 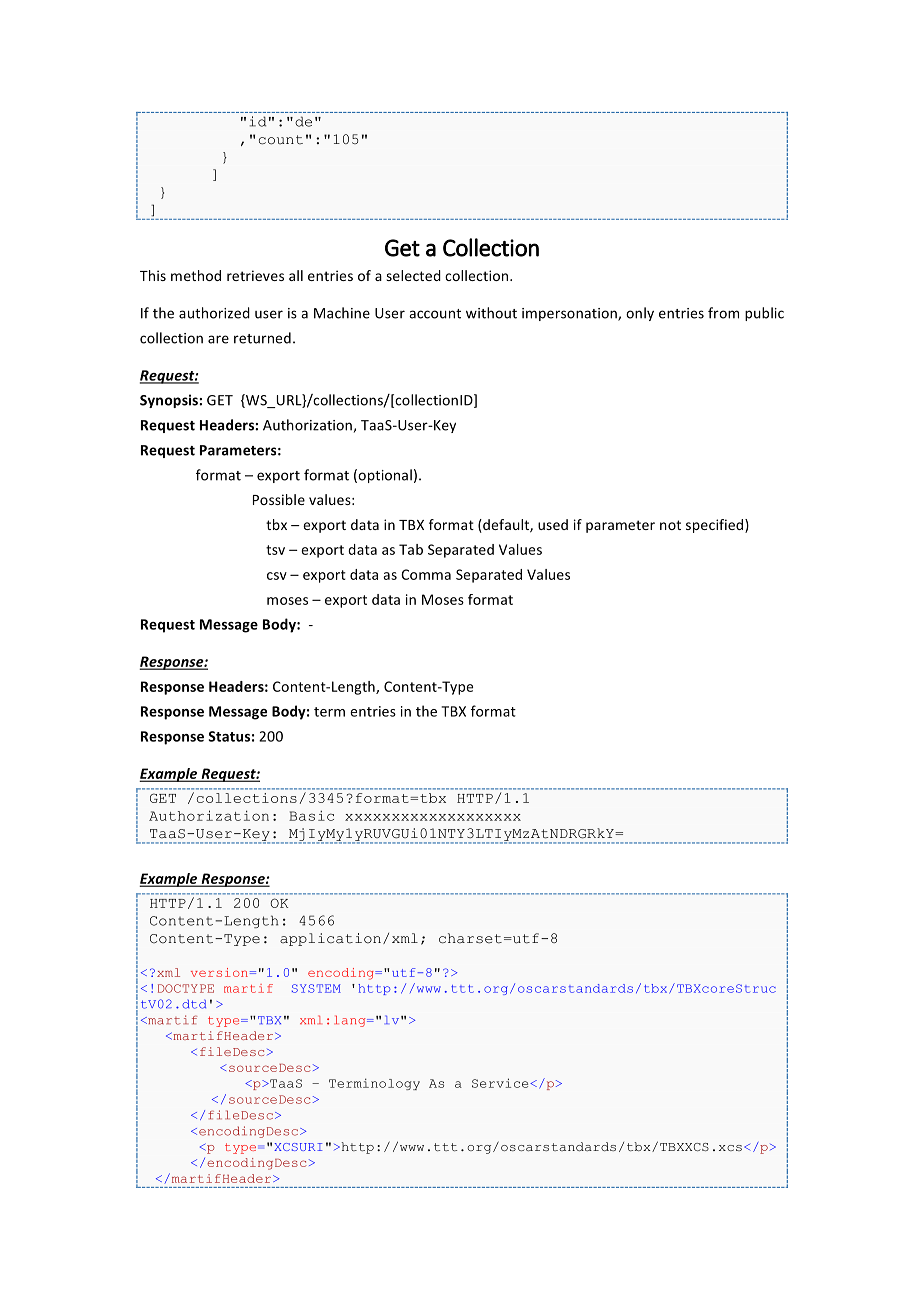 What do you see at coordinates (279, 499) in the page?
I see `Possible` at bounding box center [279, 499].
